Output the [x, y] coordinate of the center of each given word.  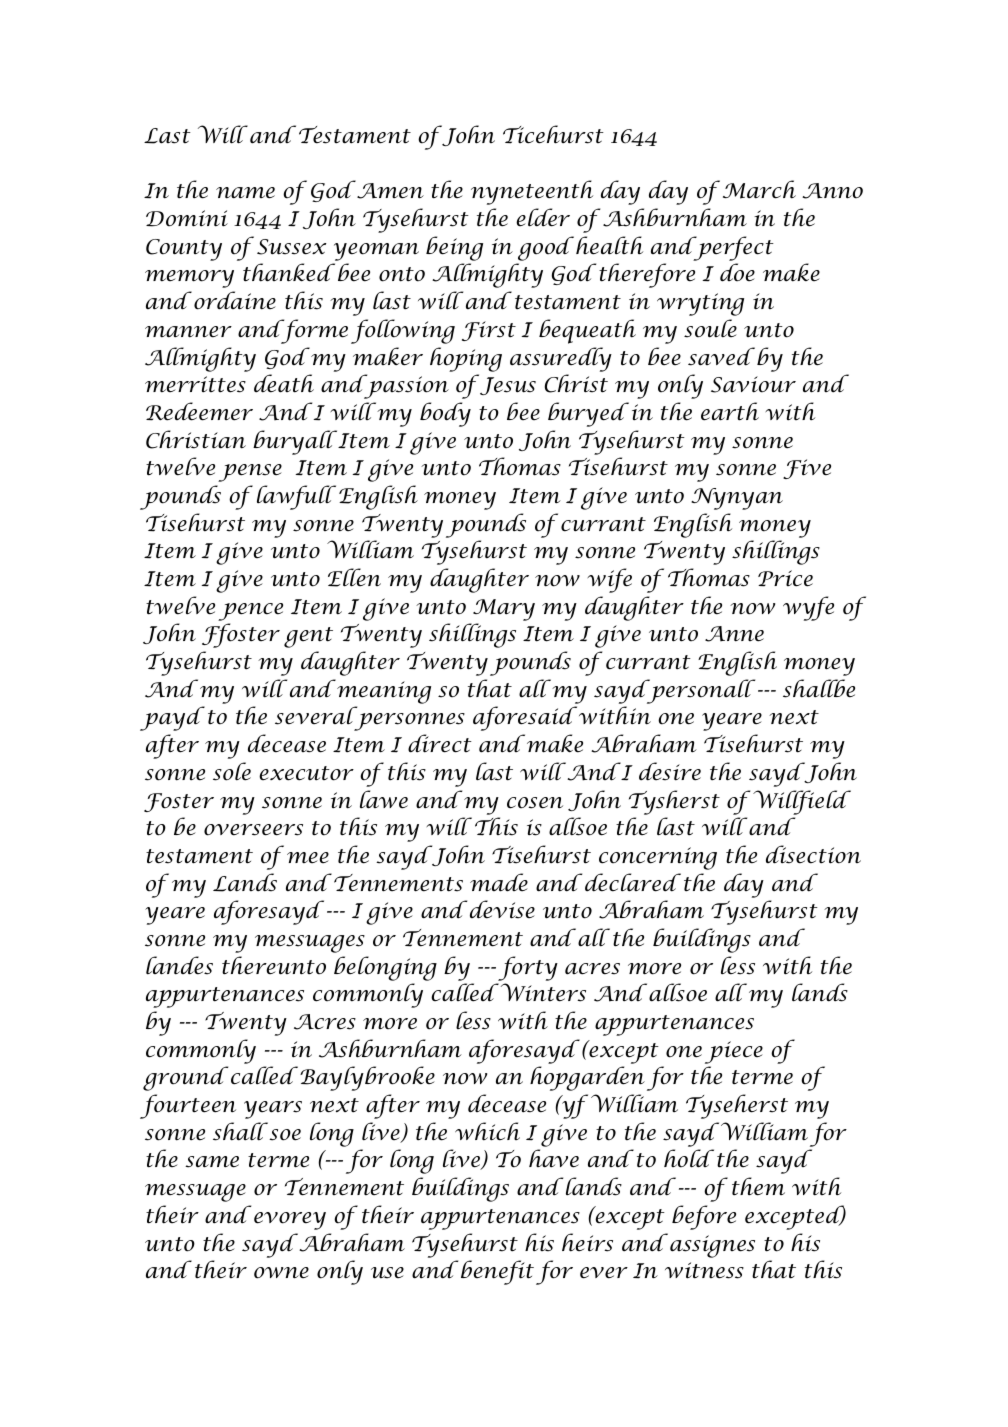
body [445, 414]
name [245, 193]
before [704, 1217]
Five [807, 469]
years [273, 1110]
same [212, 1162]
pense [250, 473]
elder [543, 217]
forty [528, 968]
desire [670, 771]
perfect [732, 248]
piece [734, 1052]
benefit [497, 1272]
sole [232, 771]
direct [440, 743]
